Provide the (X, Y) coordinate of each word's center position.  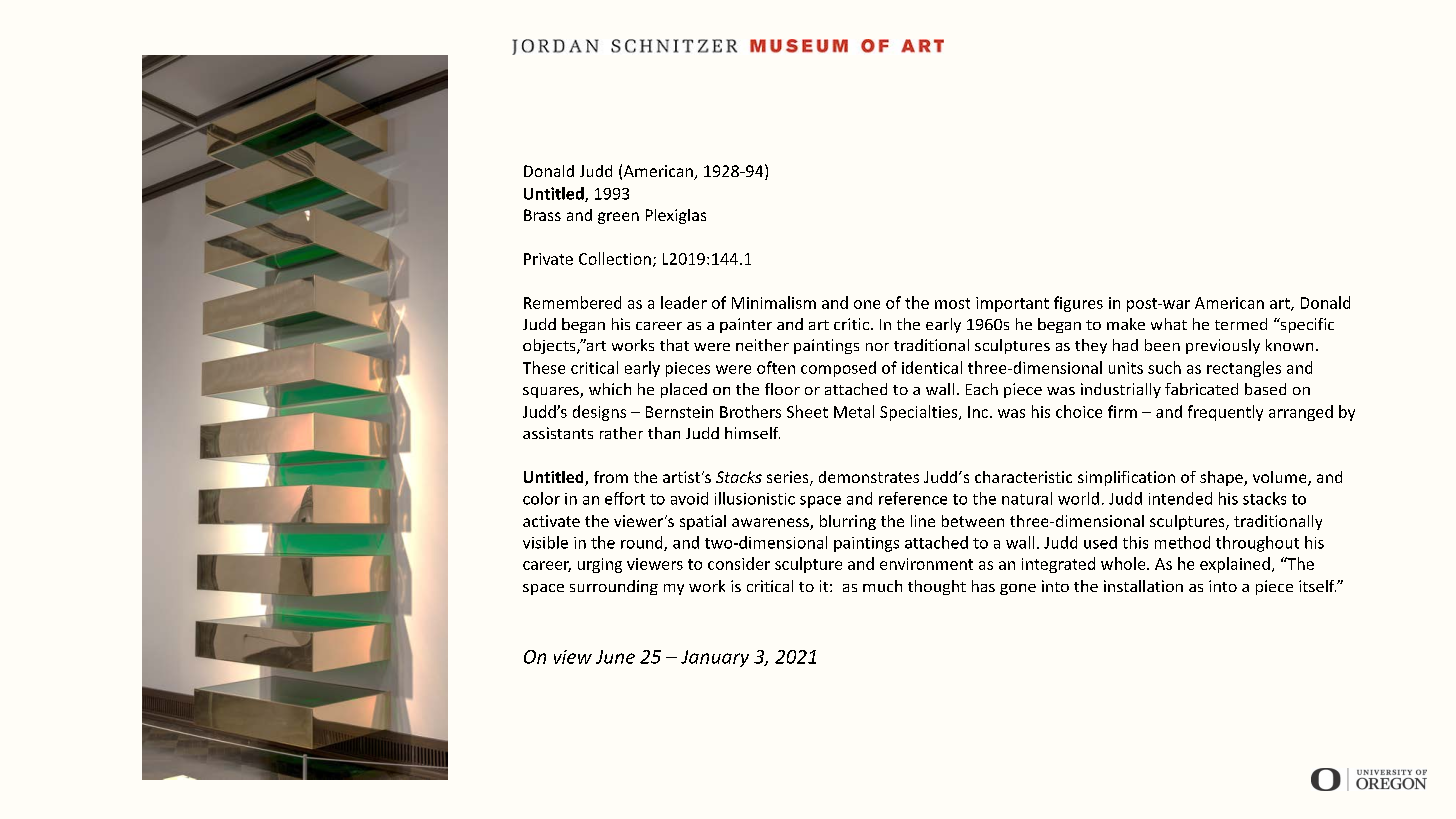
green (618, 218)
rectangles (1244, 369)
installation (1143, 586)
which (610, 389)
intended (1180, 498)
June (615, 657)
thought (937, 587)
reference (913, 498)
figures (1078, 304)
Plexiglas (676, 216)
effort (625, 498)
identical (932, 367)
